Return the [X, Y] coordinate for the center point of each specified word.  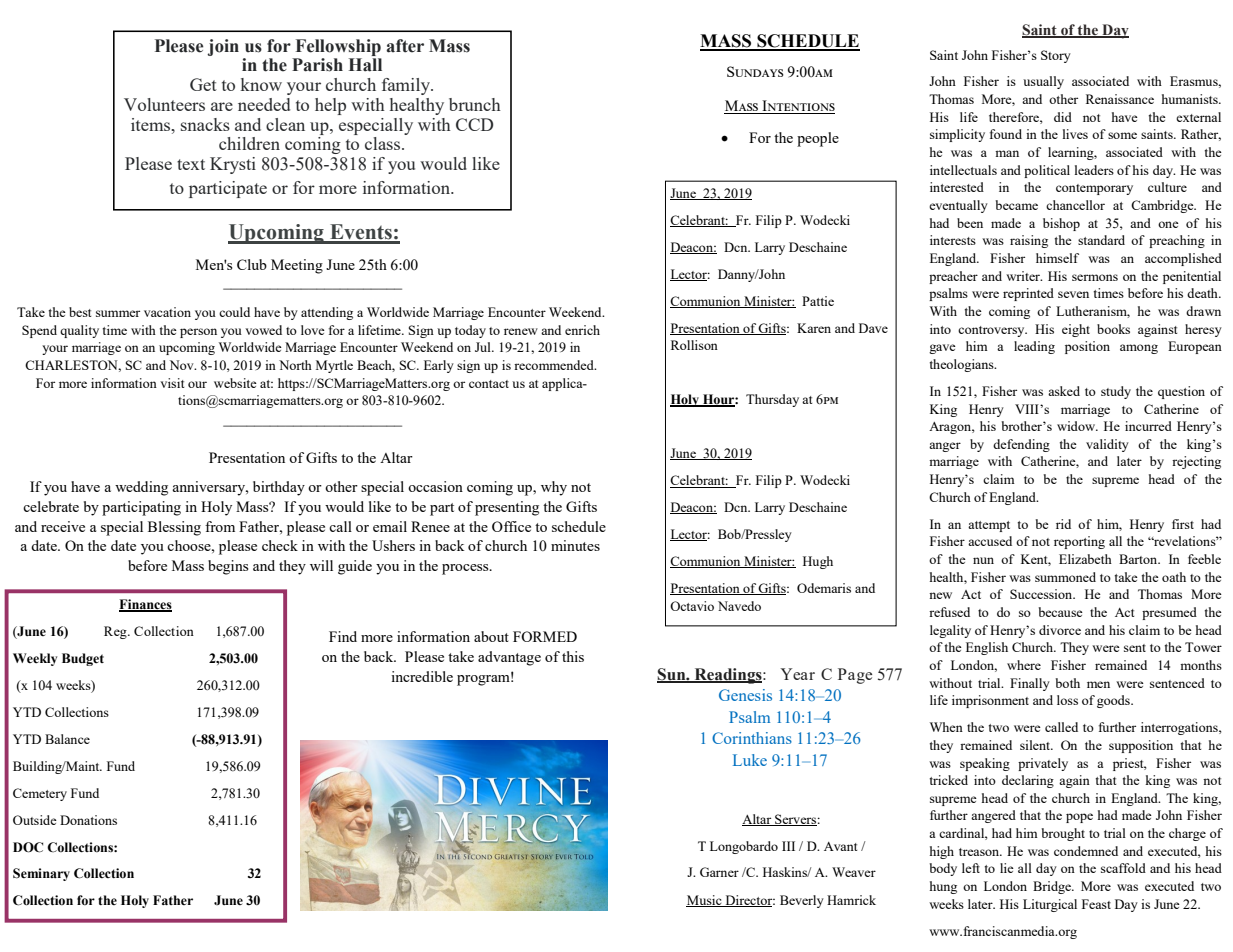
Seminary [41, 874]
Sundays [755, 71]
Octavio [692, 606]
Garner [719, 872]
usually [1043, 82]
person [198, 333]
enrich [582, 330]
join [223, 47]
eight [1076, 330]
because [1060, 612]
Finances [145, 605]
